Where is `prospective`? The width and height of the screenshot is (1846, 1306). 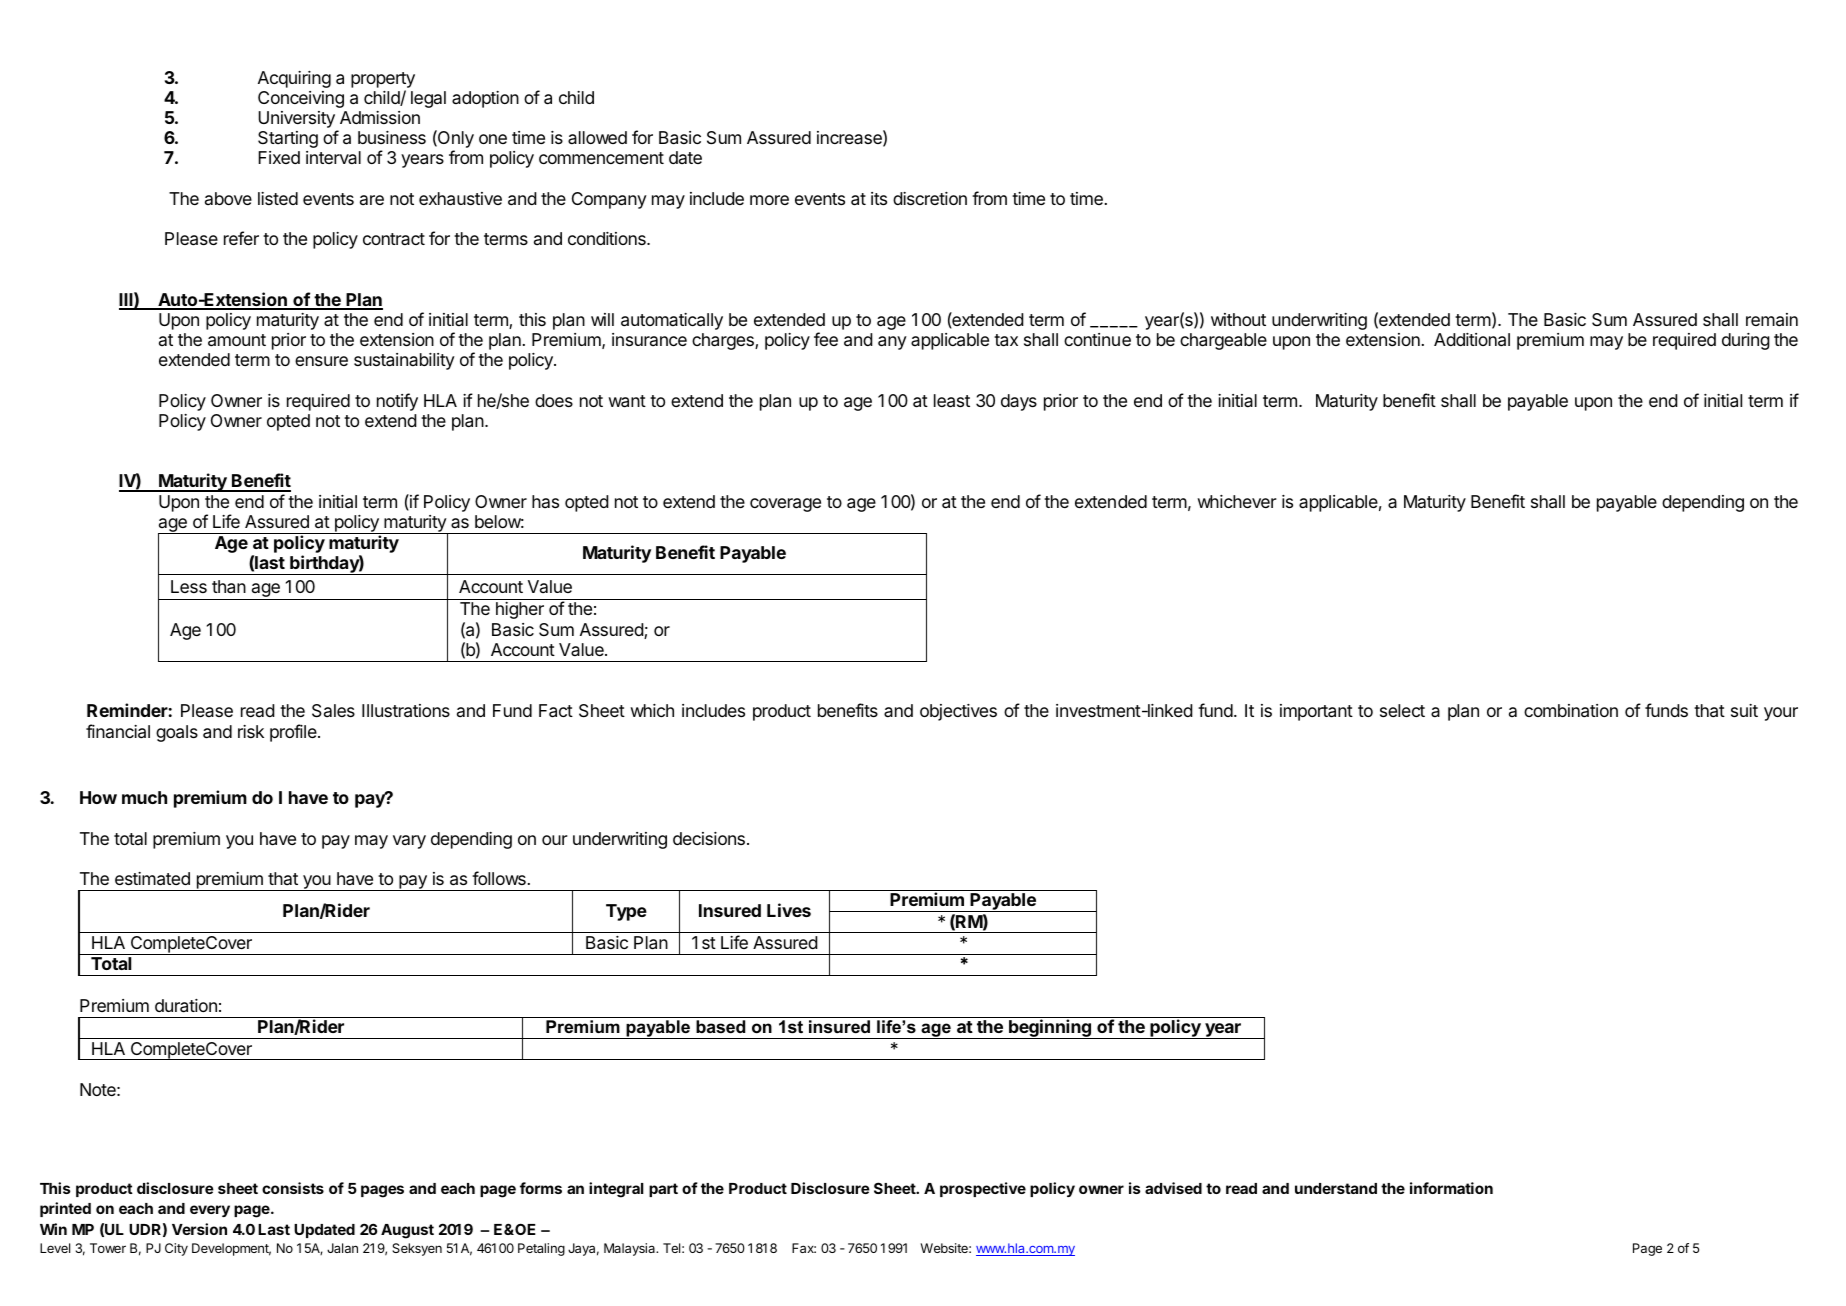
prospective is located at coordinates (983, 1189).
